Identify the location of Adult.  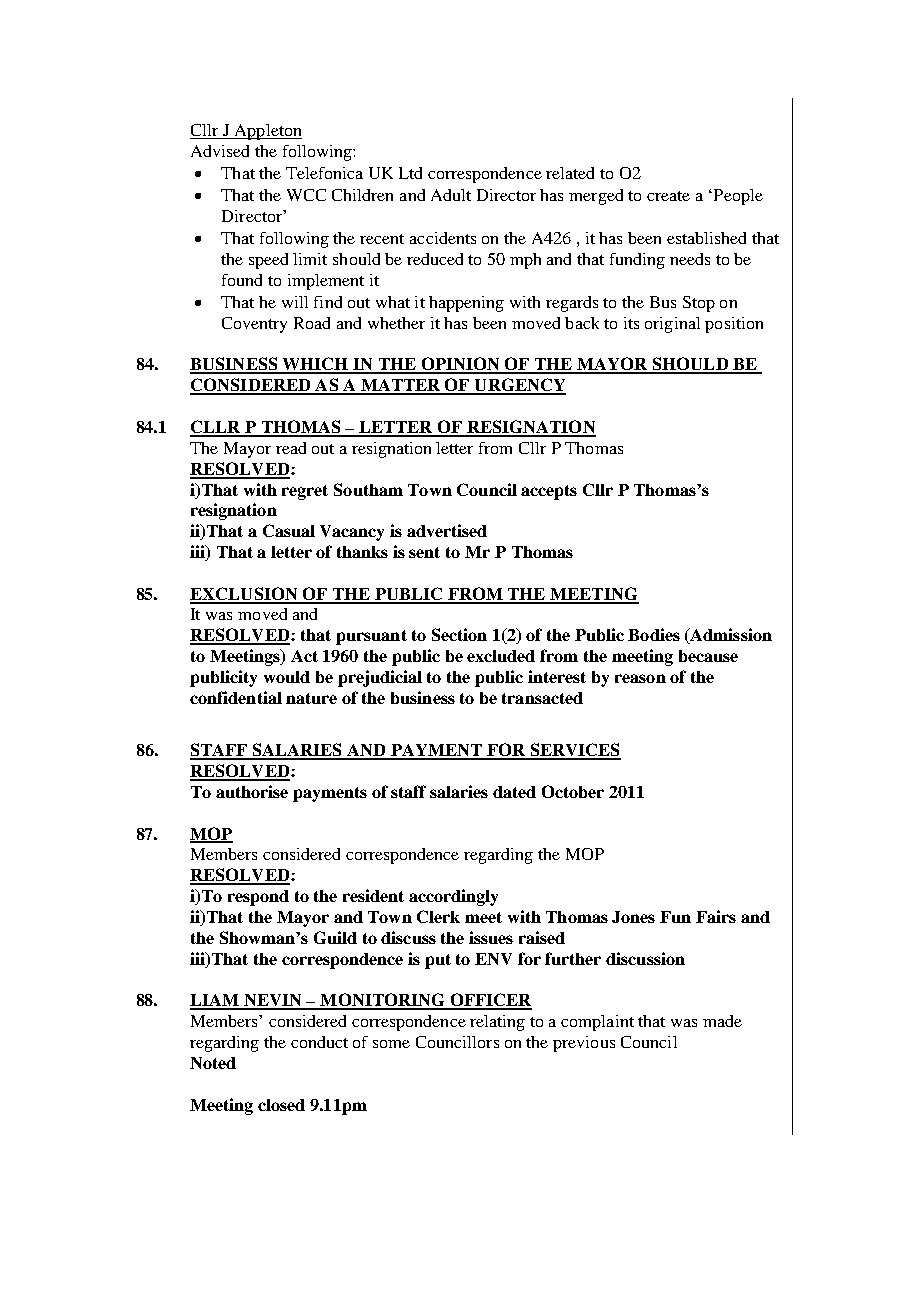
(451, 195).
